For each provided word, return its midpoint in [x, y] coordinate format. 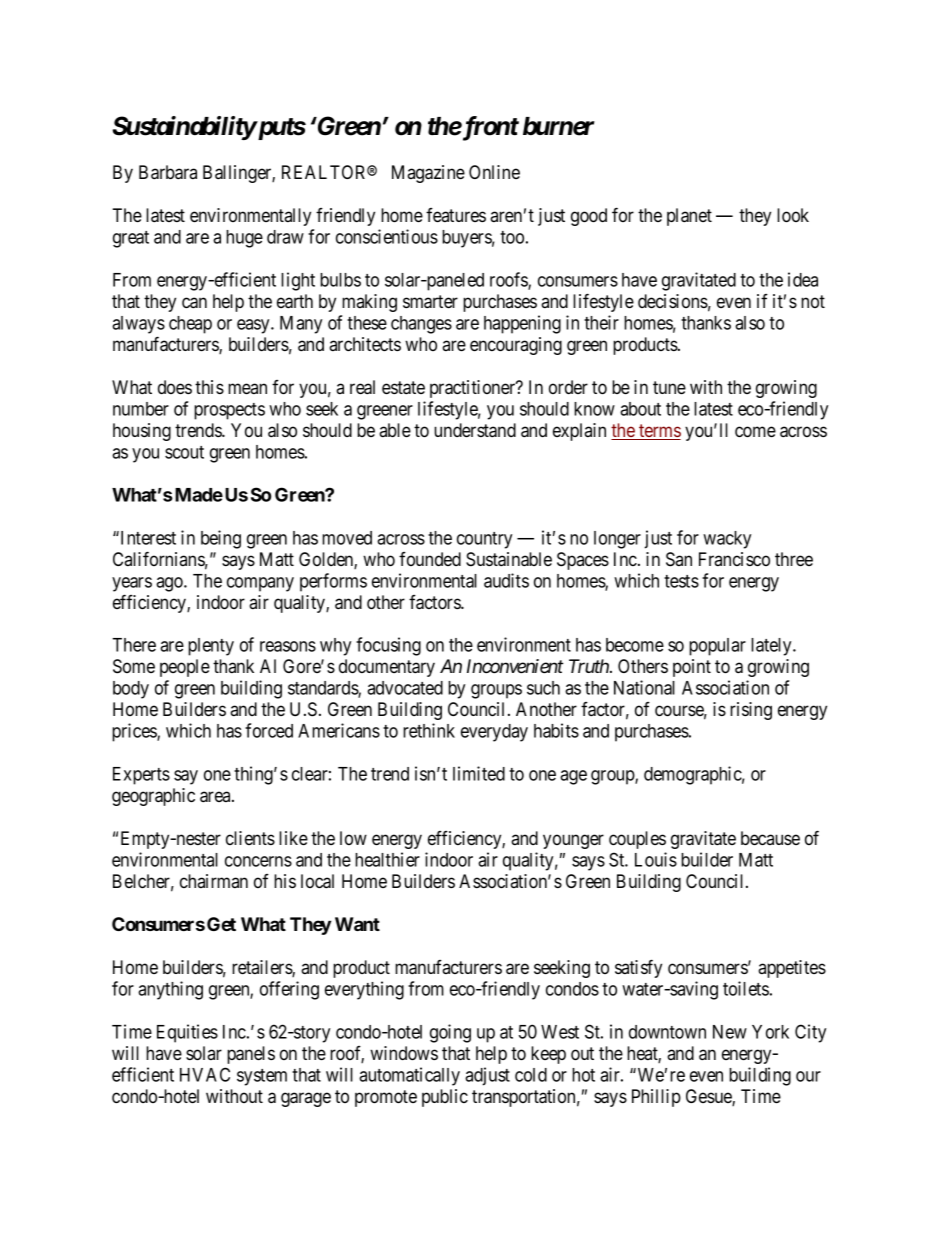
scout [184, 452]
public [445, 1098]
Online [494, 172]
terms [659, 432]
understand [475, 430]
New [730, 1032]
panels [251, 1055]
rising [751, 711]
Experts [141, 776]
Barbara [168, 172]
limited [479, 773]
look [793, 215]
